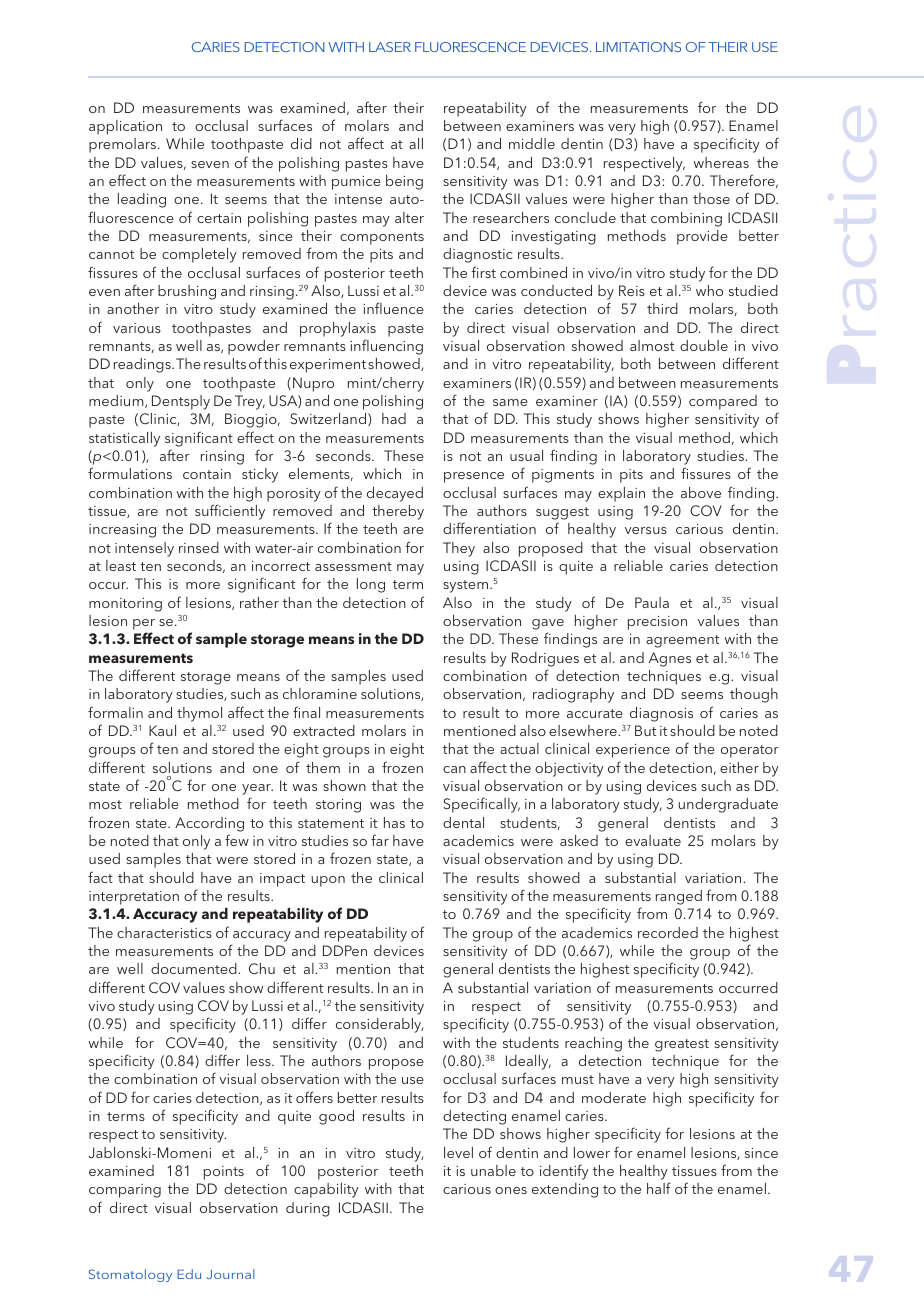 Image resolution: width=924 pixels, height=1308 pixels. What do you see at coordinates (199, 714) in the image?
I see `thymol` at bounding box center [199, 714].
